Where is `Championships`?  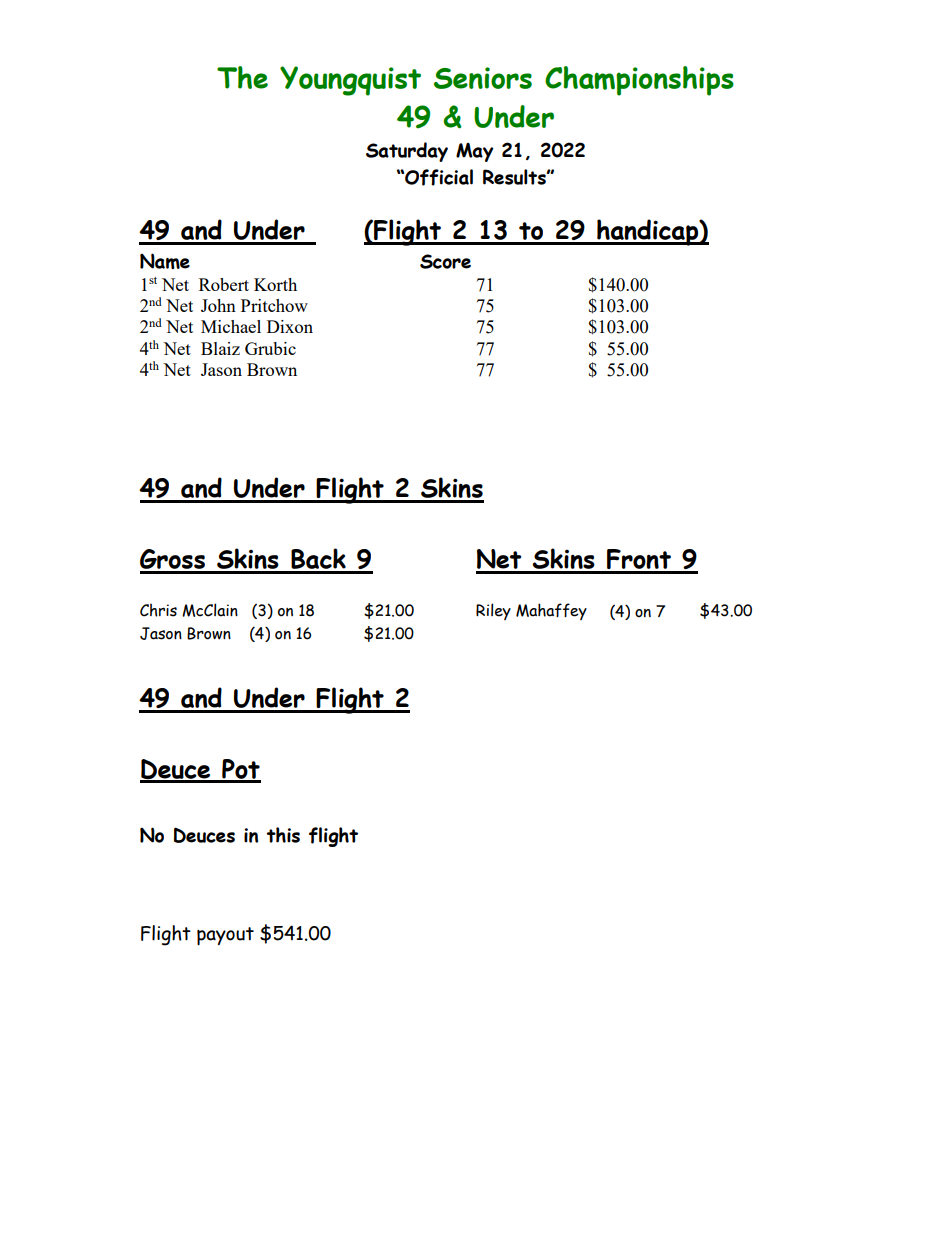 Championships is located at coordinates (639, 81).
